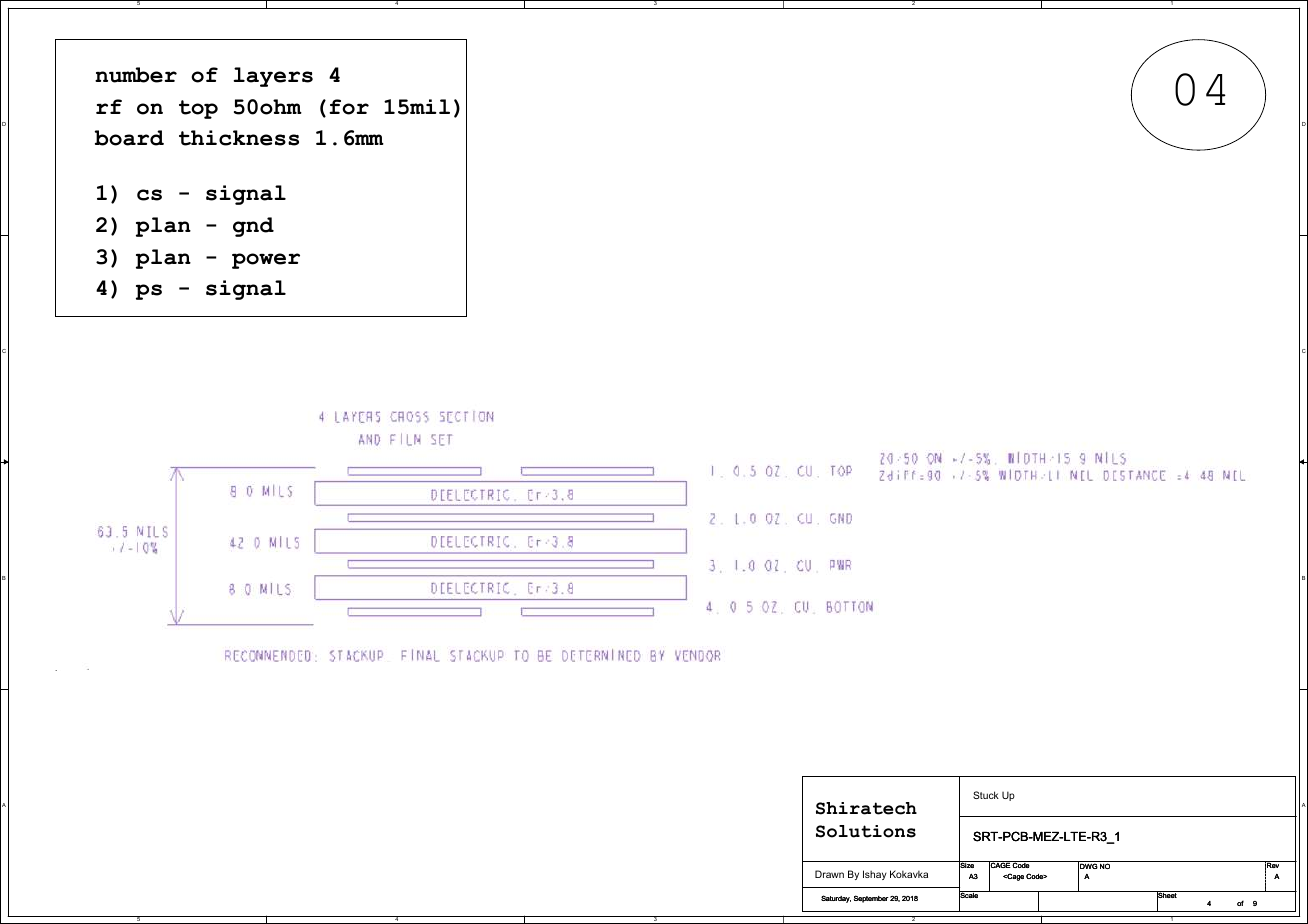  What do you see at coordinates (266, 261) in the image?
I see `power` at bounding box center [266, 261].
